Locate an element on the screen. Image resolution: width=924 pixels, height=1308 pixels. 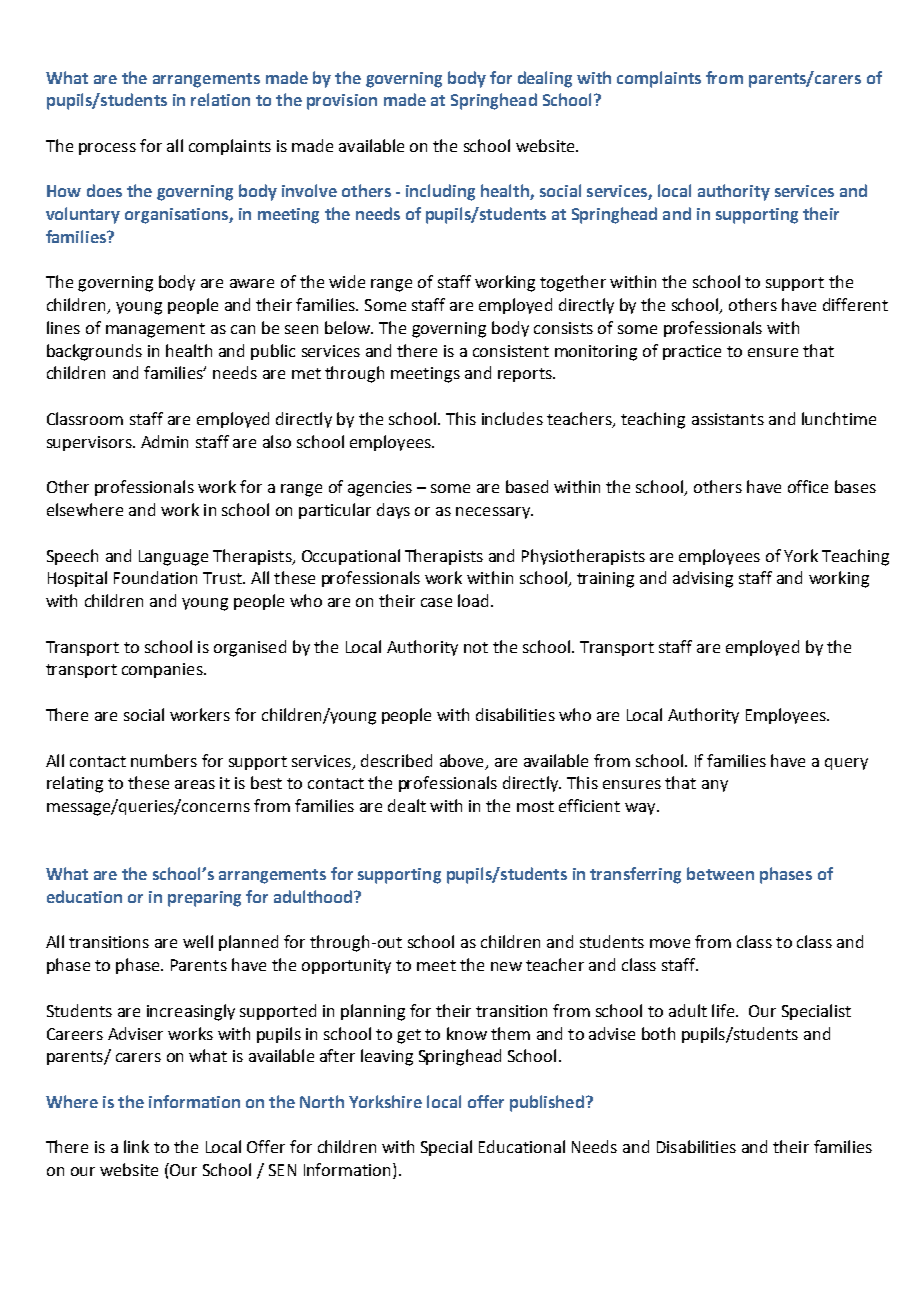
consistent is located at coordinates (511, 351).
